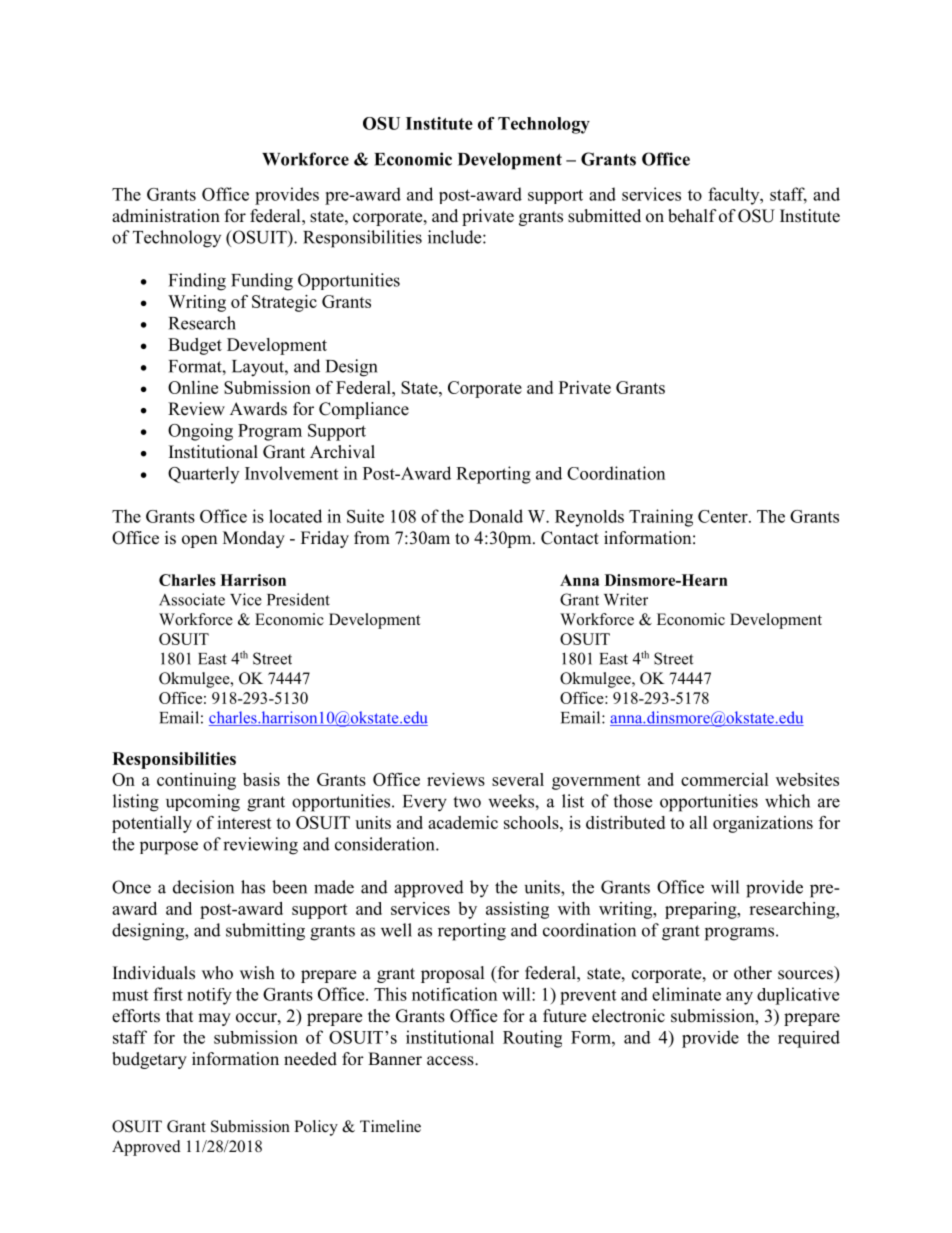 This page has height=1233, width=952. I want to click on preparing, so click(702, 910).
